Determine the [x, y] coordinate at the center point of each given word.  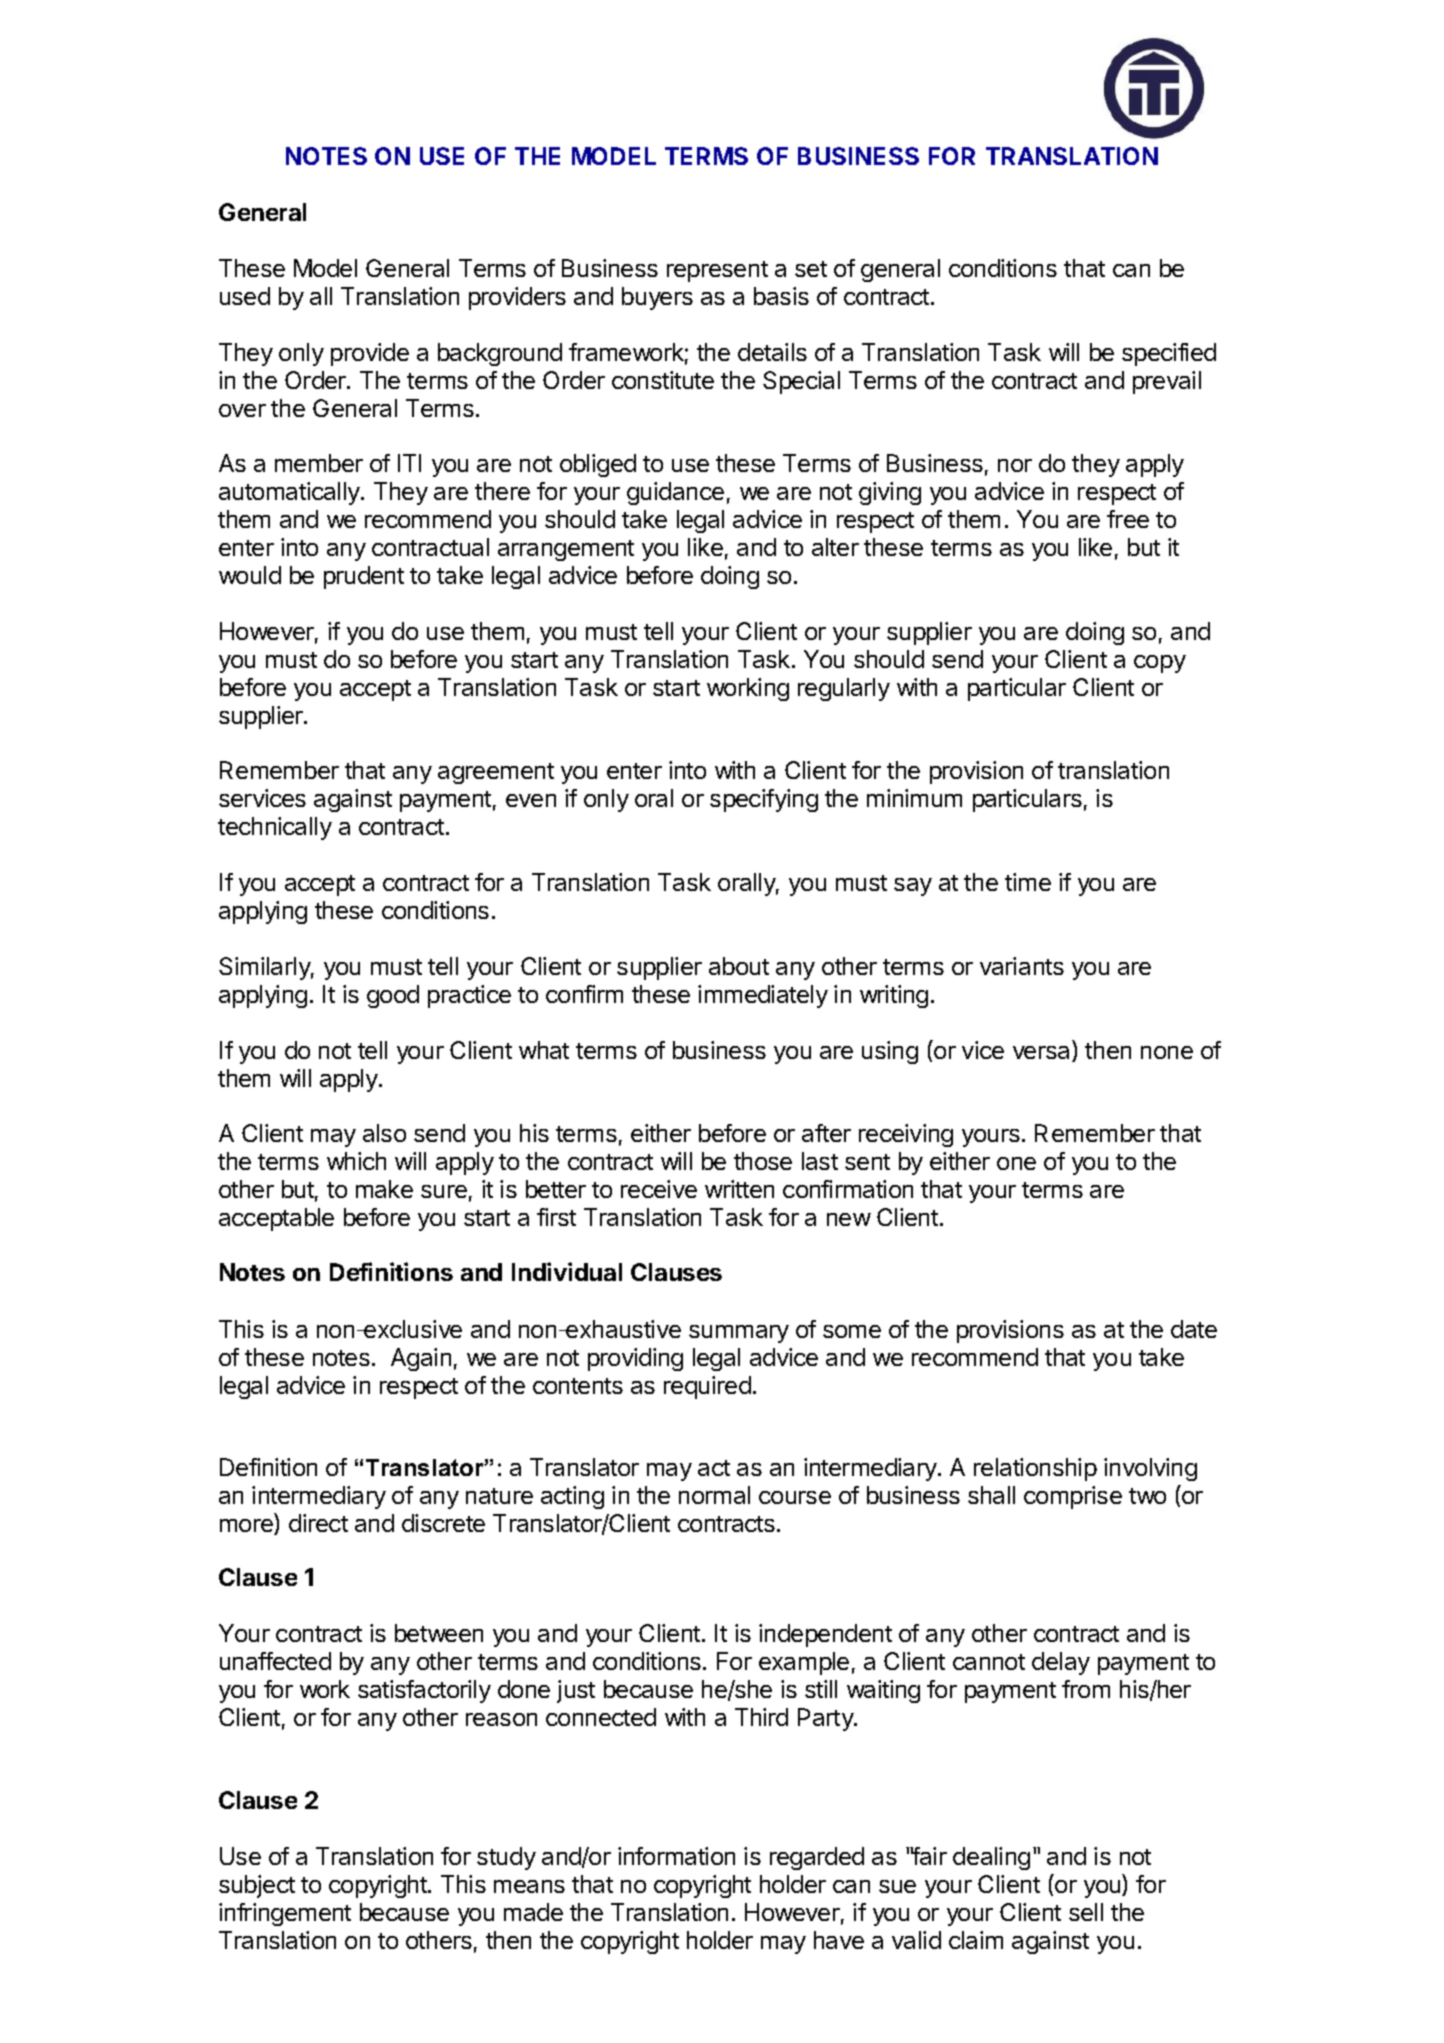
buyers [657, 298]
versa [1043, 1054]
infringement [285, 1914]
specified [1169, 354]
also [384, 1133]
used [245, 296]
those [763, 1161]
